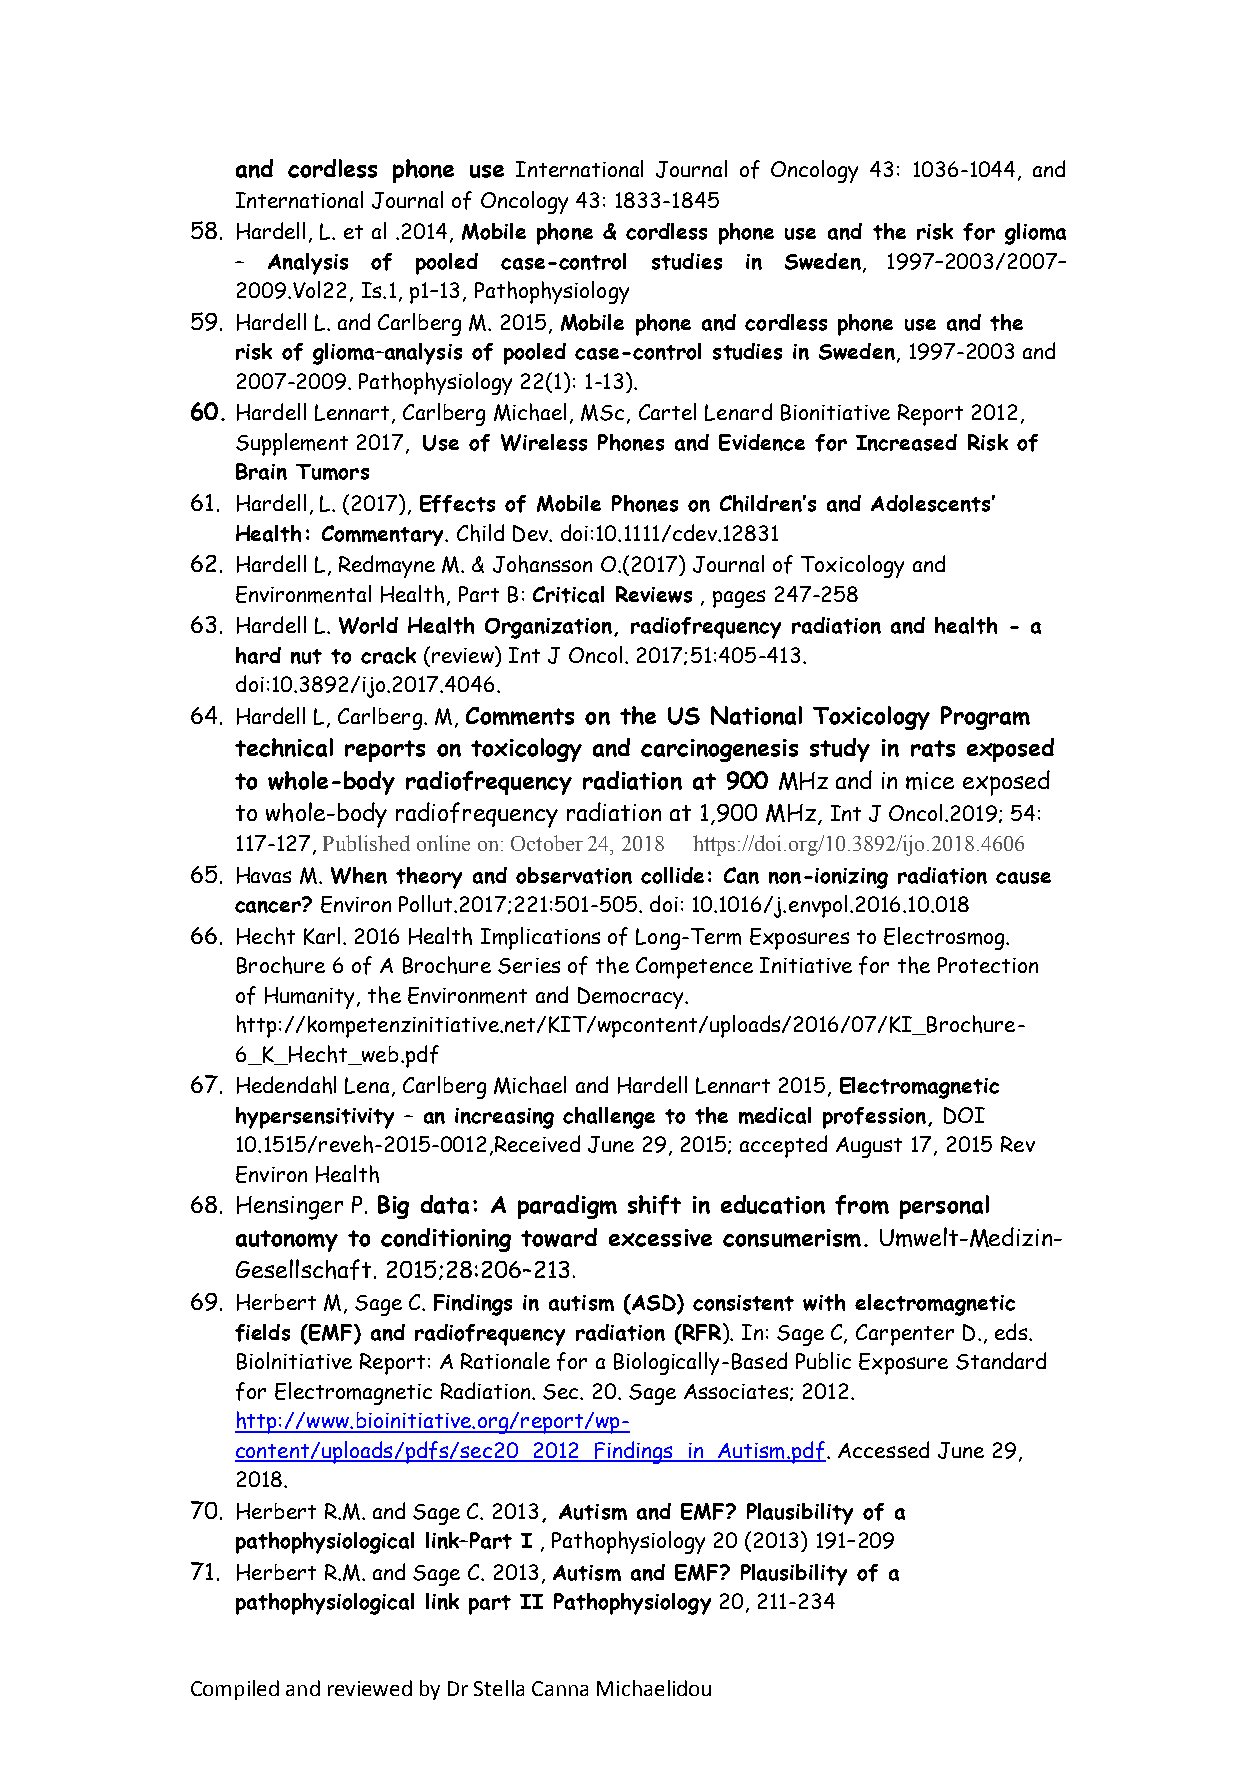 The width and height of the screenshot is (1257, 1777). I want to click on Compiled, so click(235, 1690).
